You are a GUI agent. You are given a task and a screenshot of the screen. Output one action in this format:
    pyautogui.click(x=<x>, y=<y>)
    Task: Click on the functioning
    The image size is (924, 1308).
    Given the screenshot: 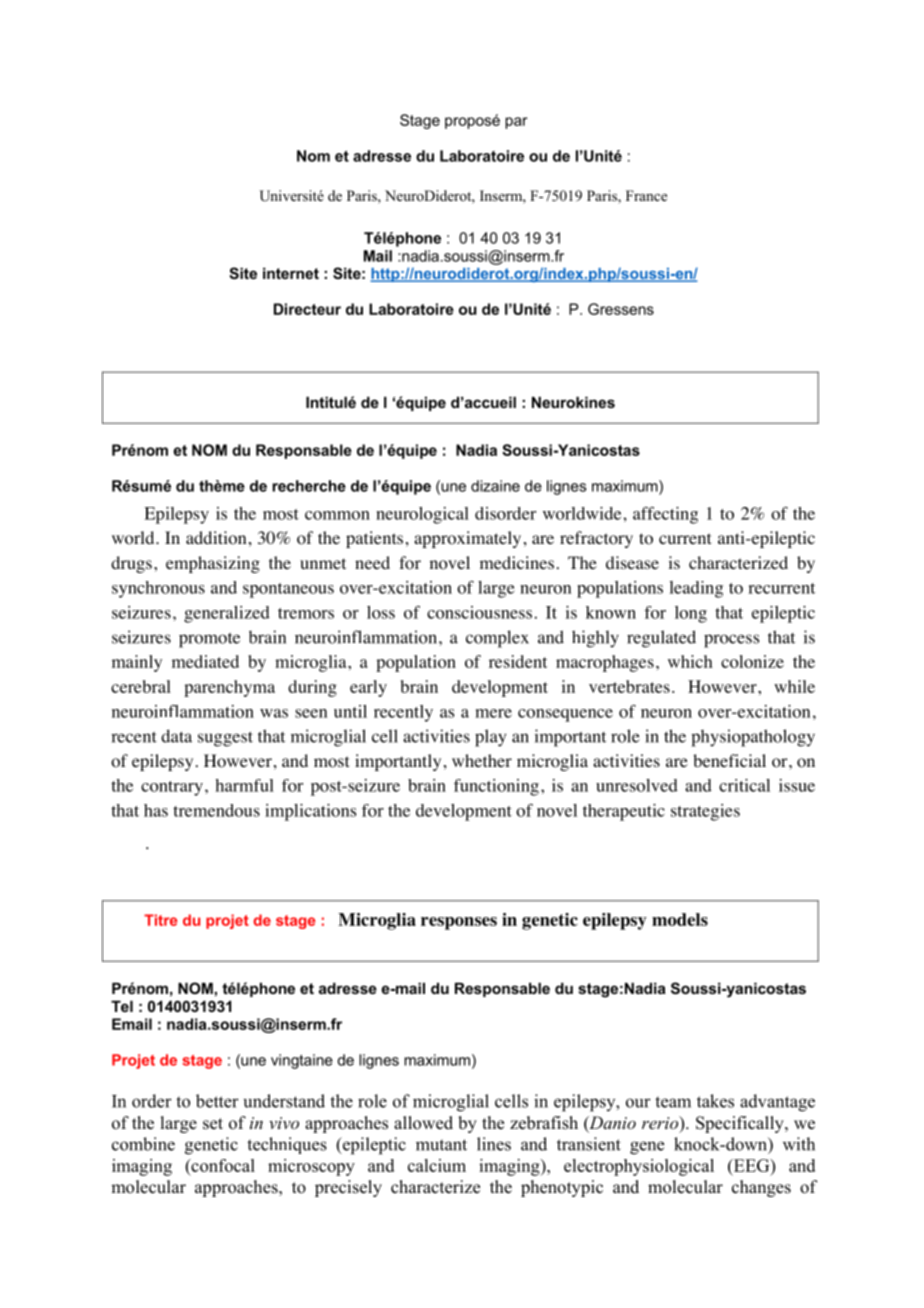 What is the action you would take?
    pyautogui.click(x=496, y=787)
